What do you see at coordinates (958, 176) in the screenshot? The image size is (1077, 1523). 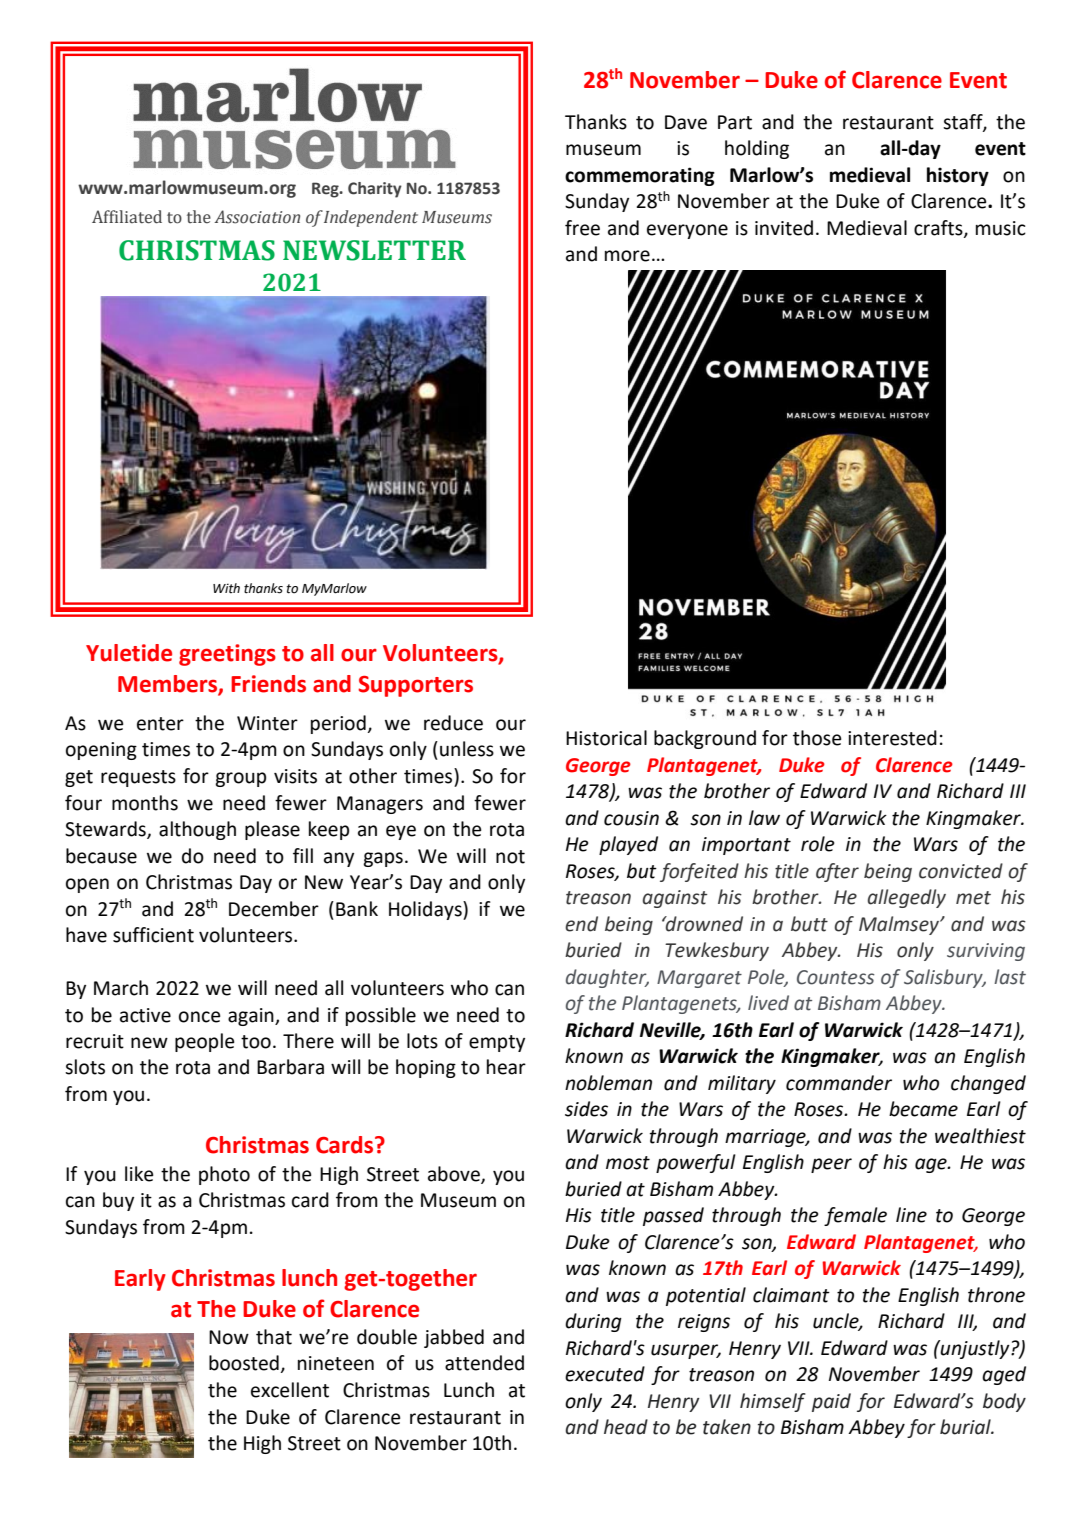 I see `history` at bounding box center [958, 176].
